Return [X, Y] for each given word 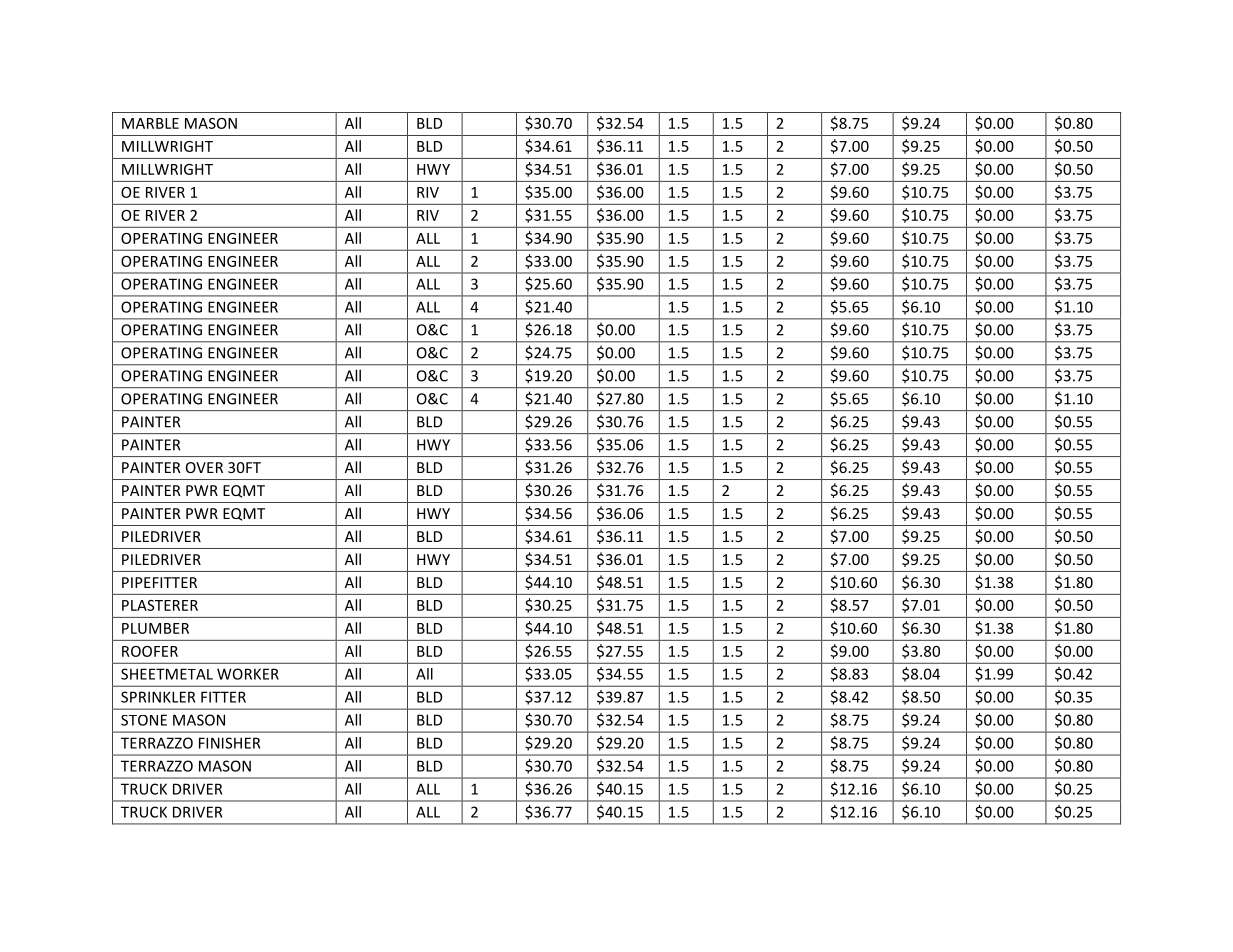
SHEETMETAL [167, 674]
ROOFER [150, 651]
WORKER [248, 674]
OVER [204, 467]
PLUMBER [155, 628]
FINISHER [229, 743]
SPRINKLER [158, 697]
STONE [144, 720]
